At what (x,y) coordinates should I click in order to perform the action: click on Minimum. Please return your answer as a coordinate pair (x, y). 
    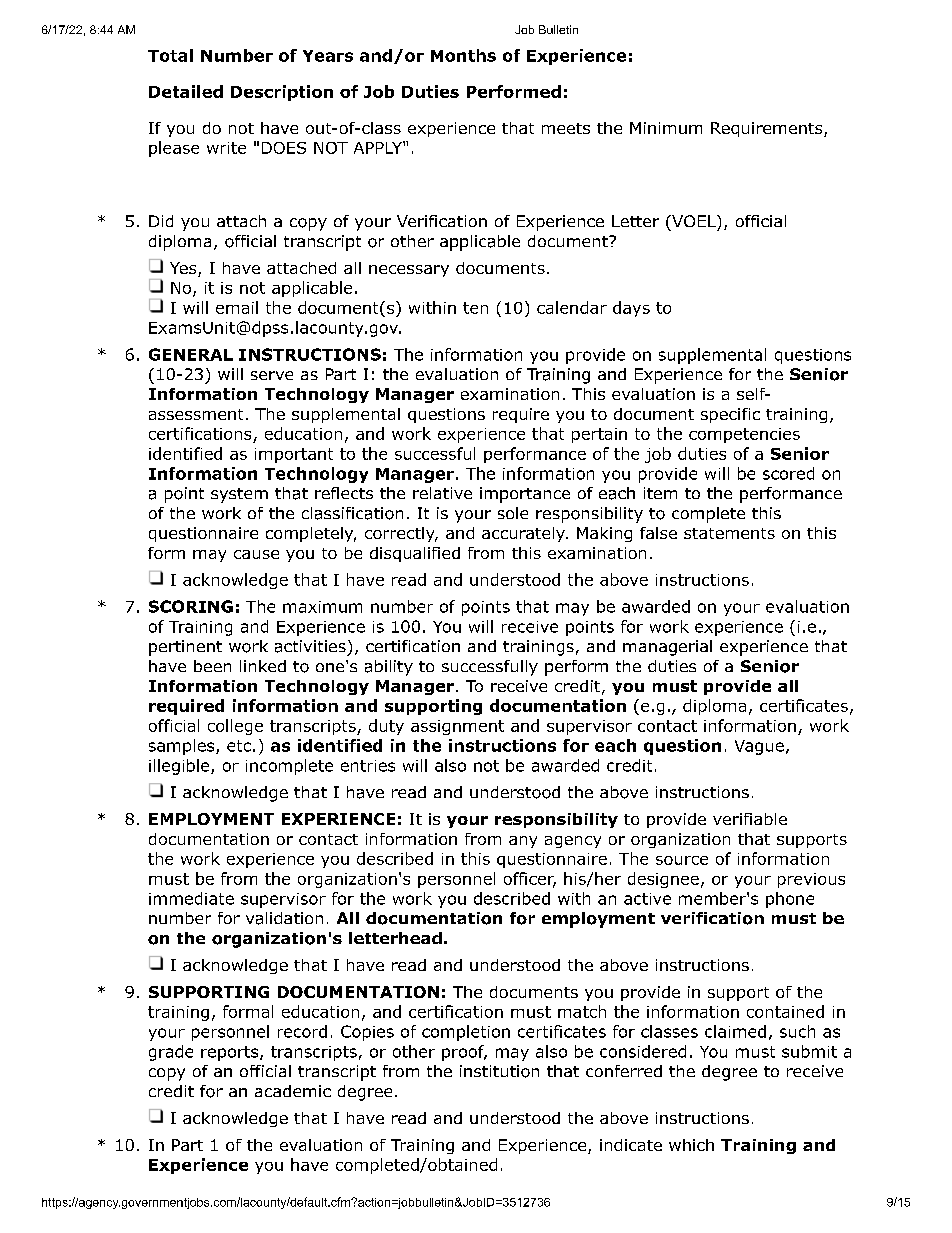
    Looking at the image, I should click on (666, 128).
